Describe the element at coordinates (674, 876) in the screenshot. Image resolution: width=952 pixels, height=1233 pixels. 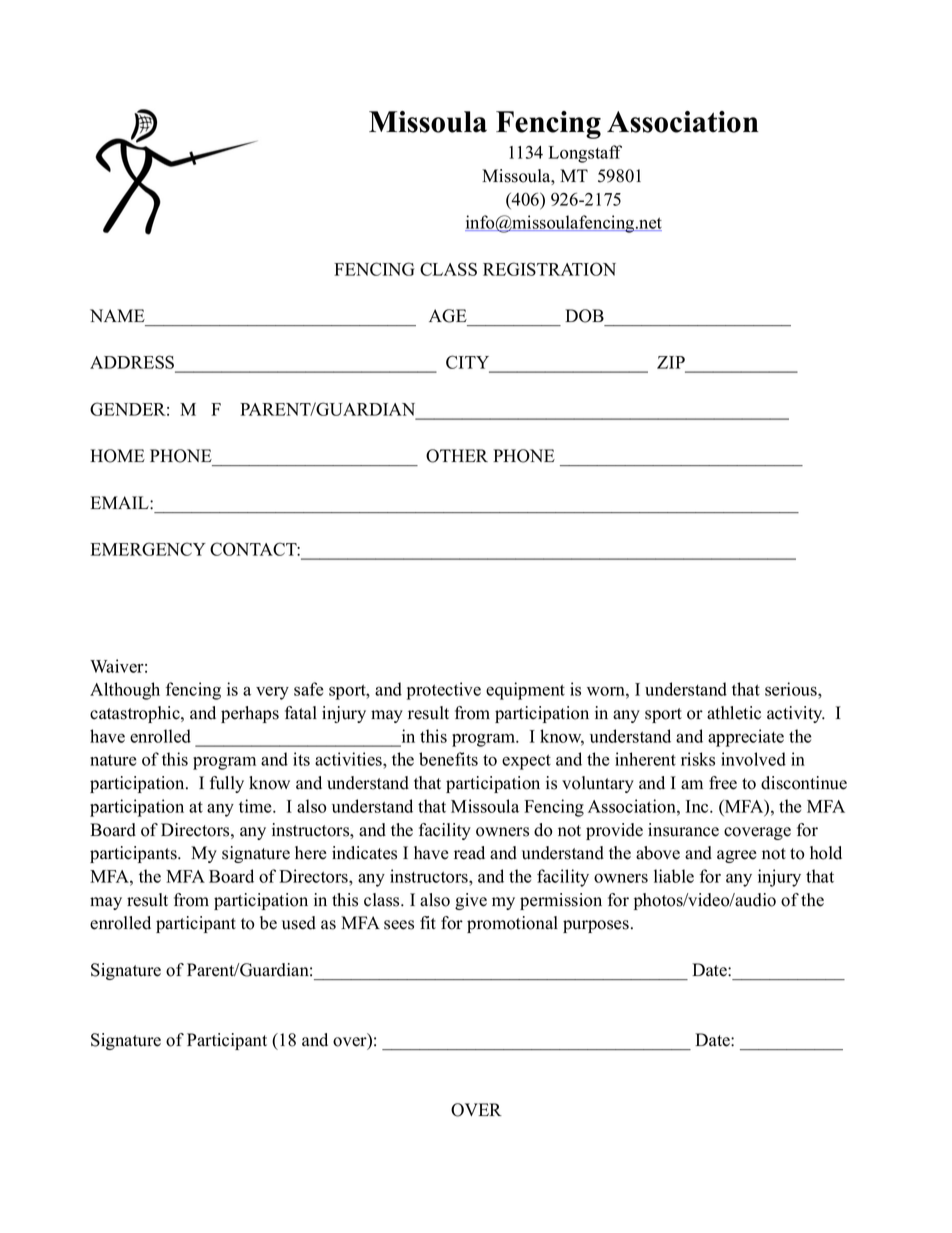
I see `liable` at that location.
